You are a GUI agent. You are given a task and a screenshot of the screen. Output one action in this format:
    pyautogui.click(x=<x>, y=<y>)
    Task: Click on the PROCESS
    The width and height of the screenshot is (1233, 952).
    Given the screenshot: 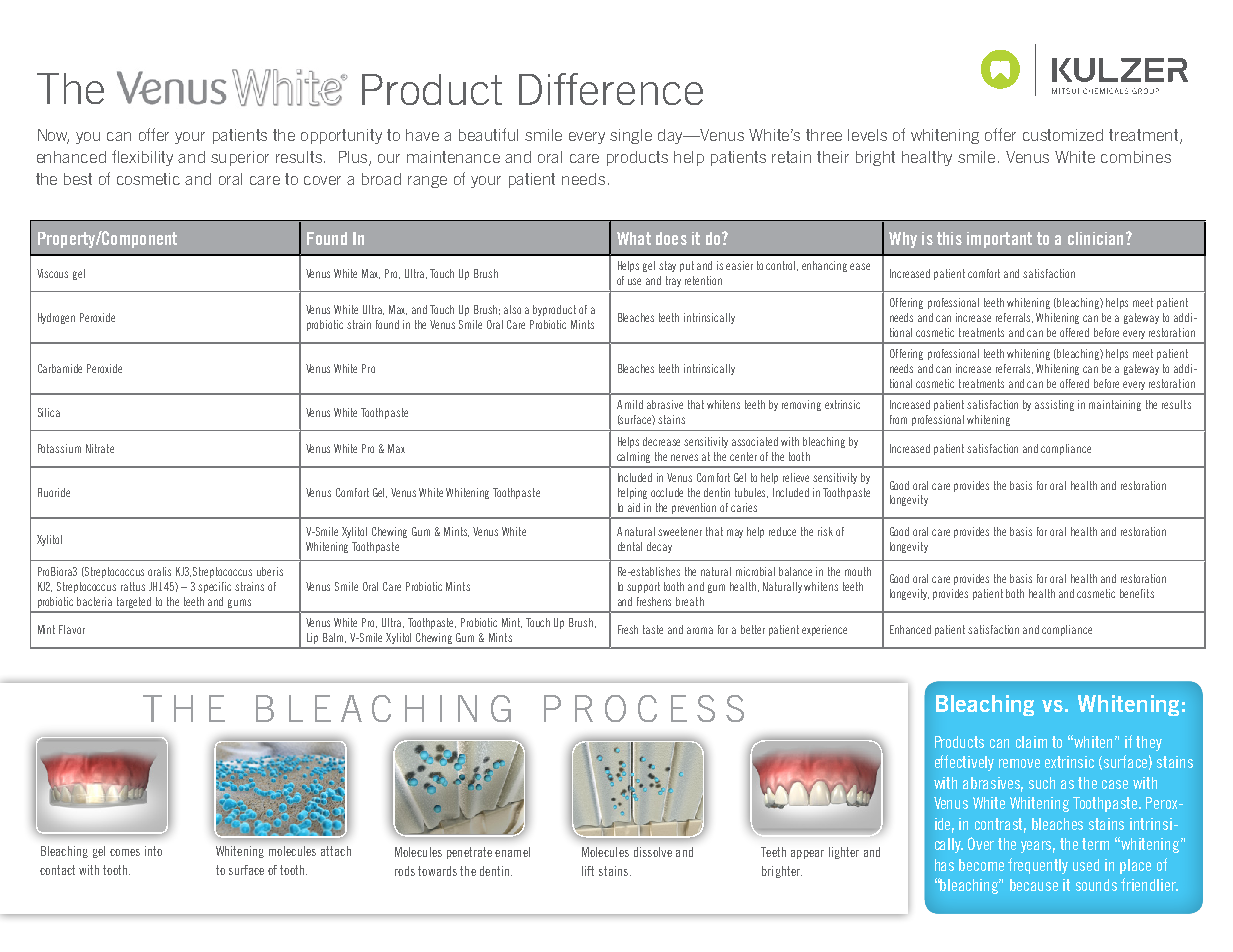 What is the action you would take?
    pyautogui.click(x=644, y=708)
